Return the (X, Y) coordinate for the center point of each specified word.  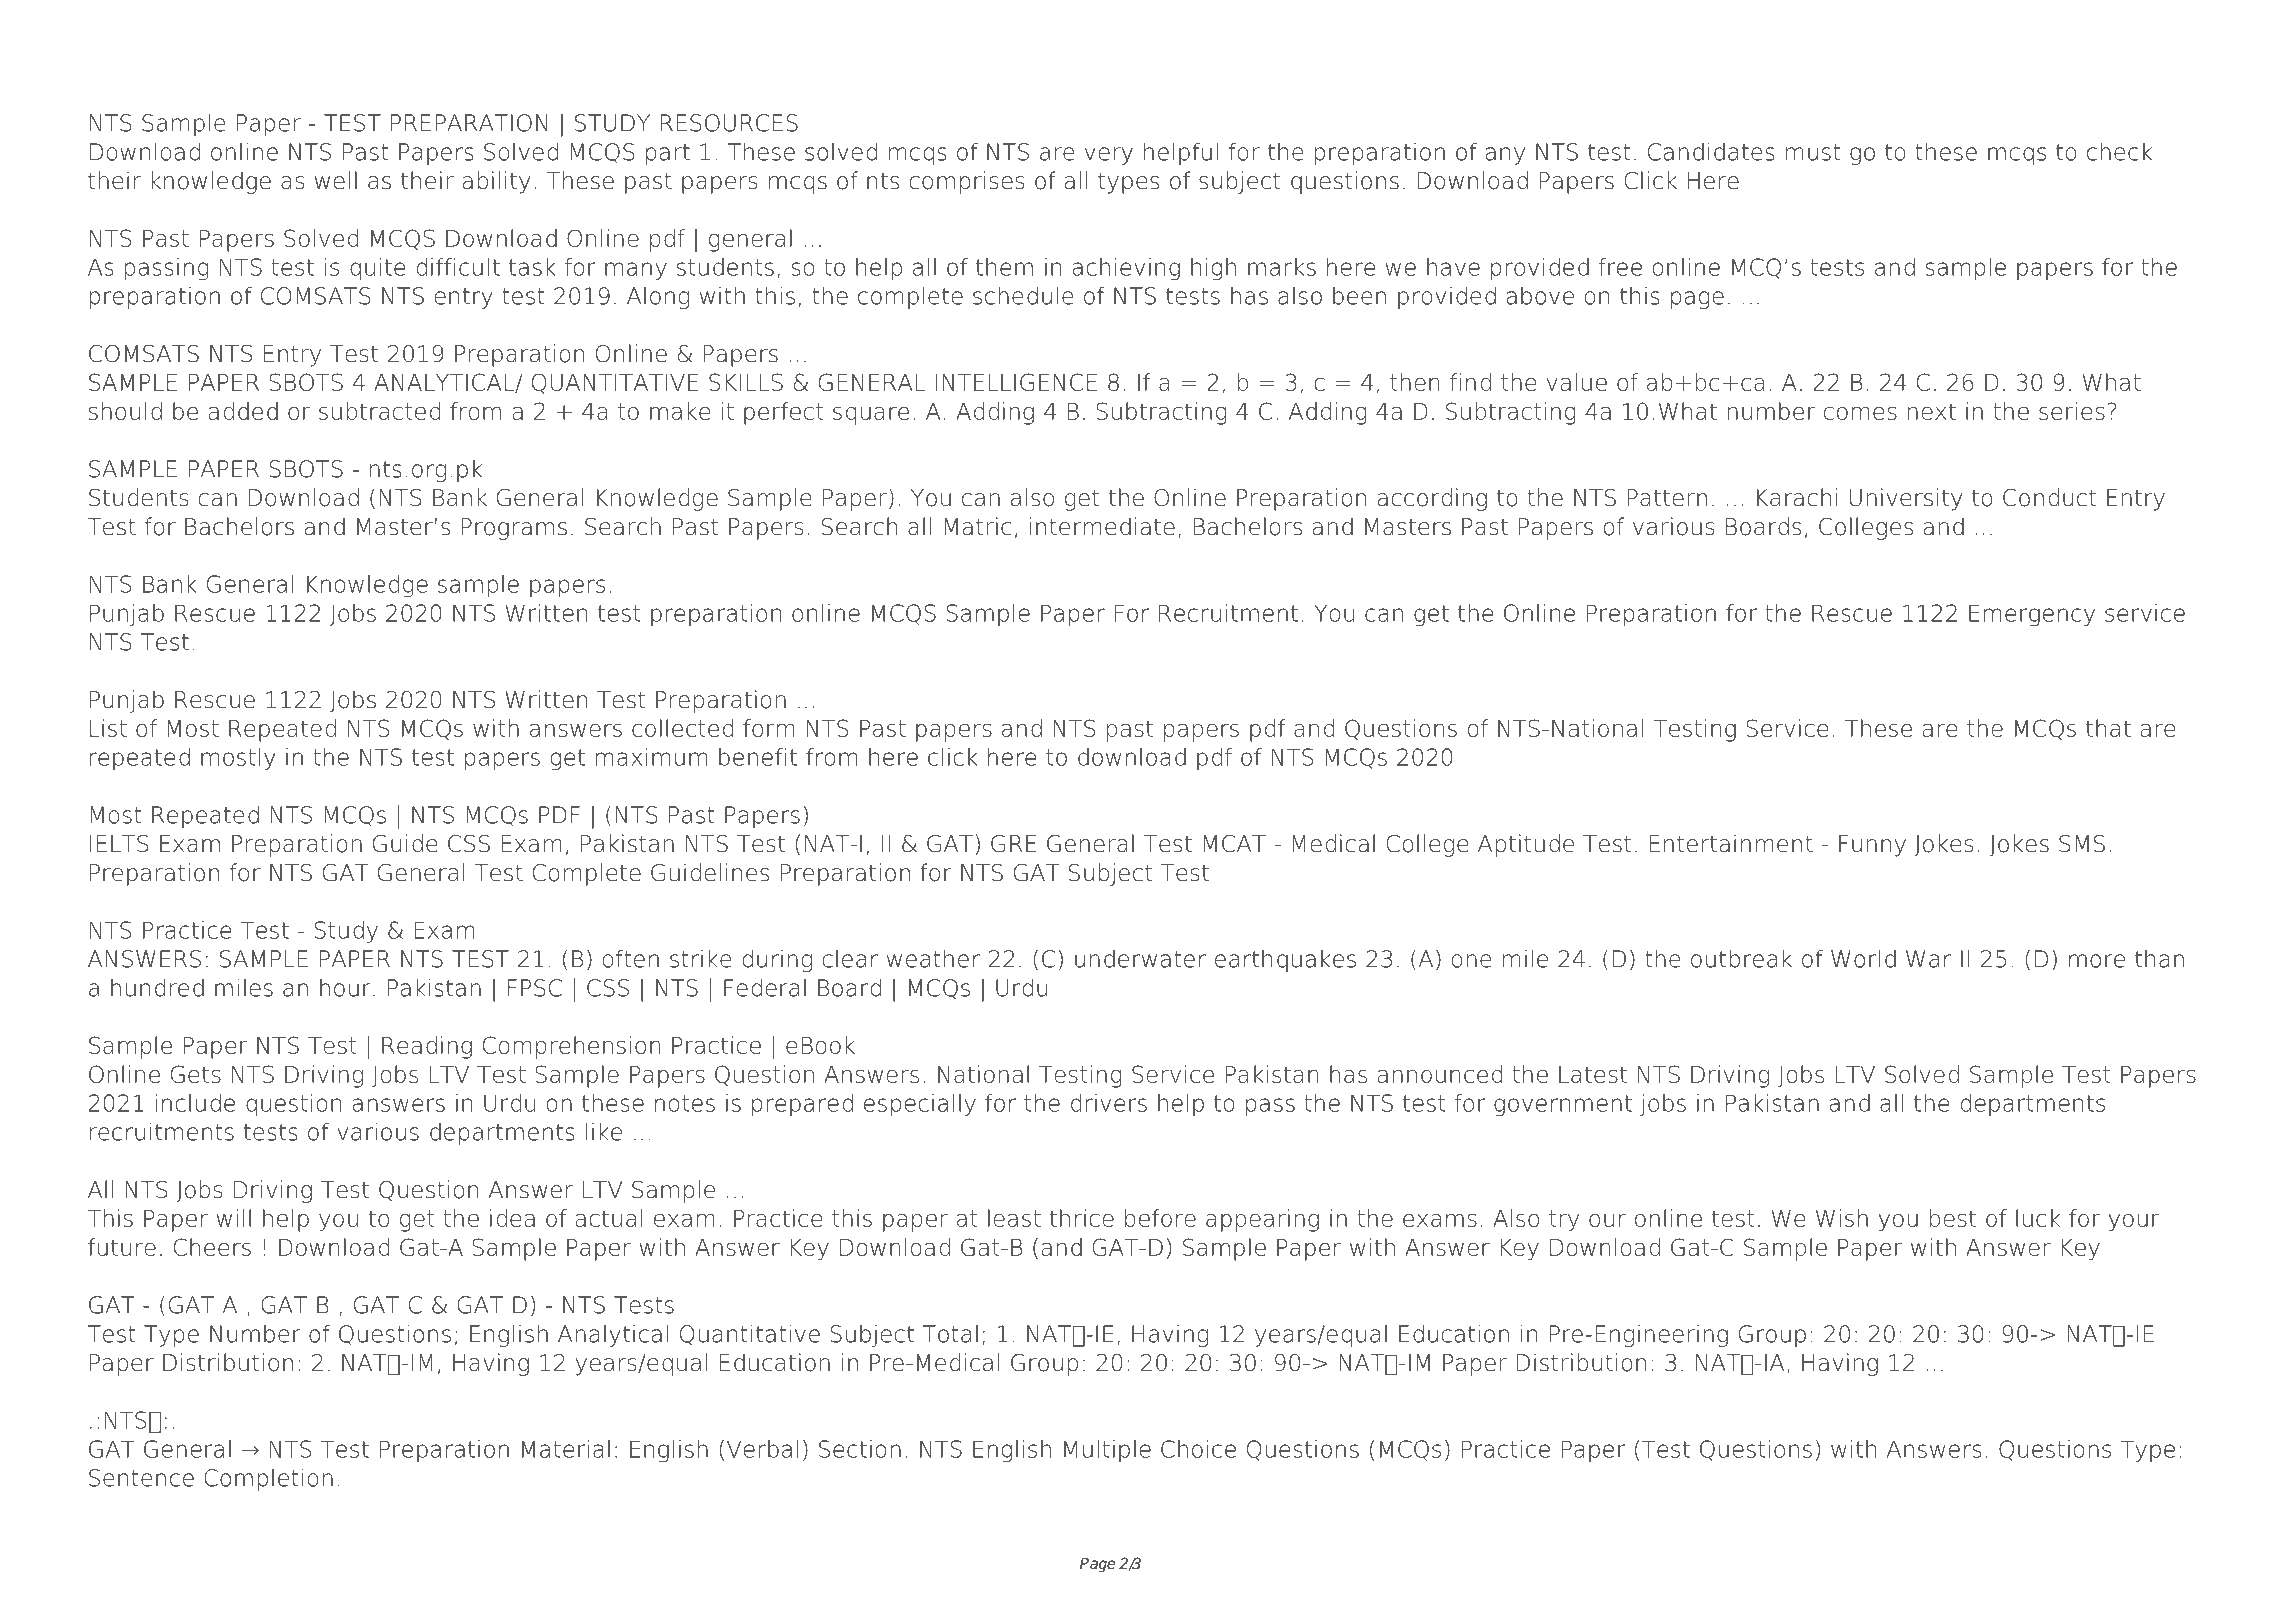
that (2108, 728)
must (1813, 152)
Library (239, 49)
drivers (1109, 1103)
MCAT (1235, 844)
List (108, 728)
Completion (268, 1479)
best (1953, 1218)
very (1109, 156)
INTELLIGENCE (1016, 382)
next (1932, 411)
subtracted (380, 411)
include (195, 1103)
